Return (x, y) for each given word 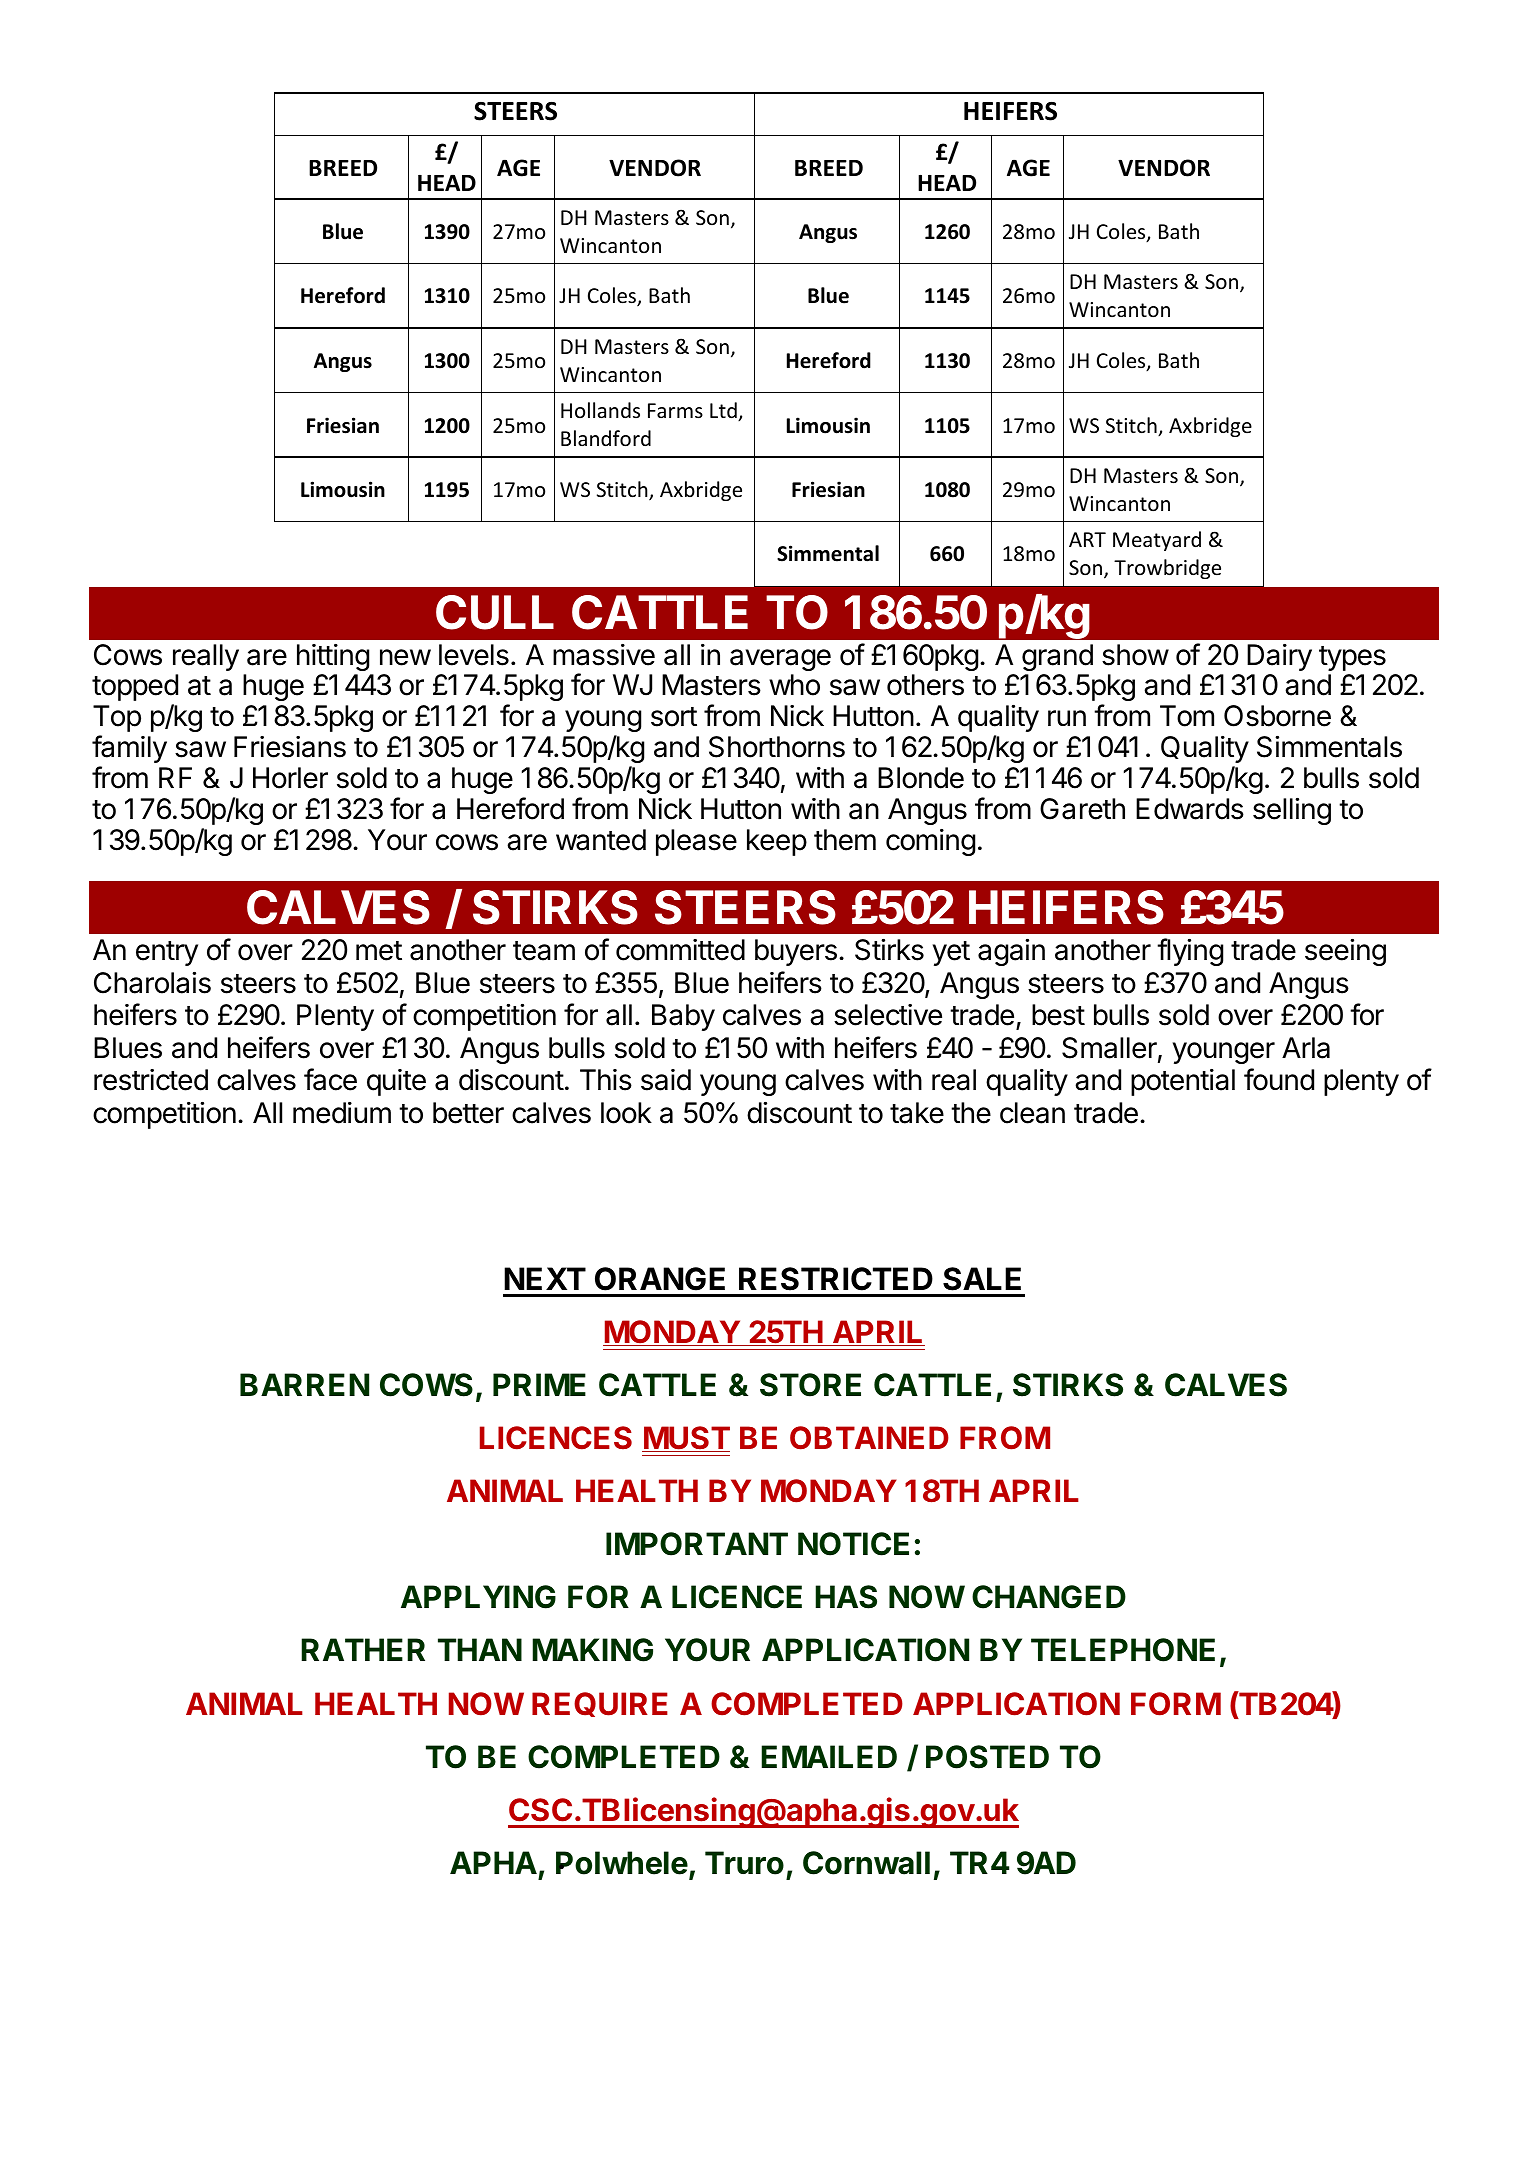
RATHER (363, 1649)
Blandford (606, 438)
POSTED (987, 1757)
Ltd (724, 411)
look (626, 1113)
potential (1183, 1082)
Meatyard (1157, 541)
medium (342, 1113)
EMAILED (829, 1756)
